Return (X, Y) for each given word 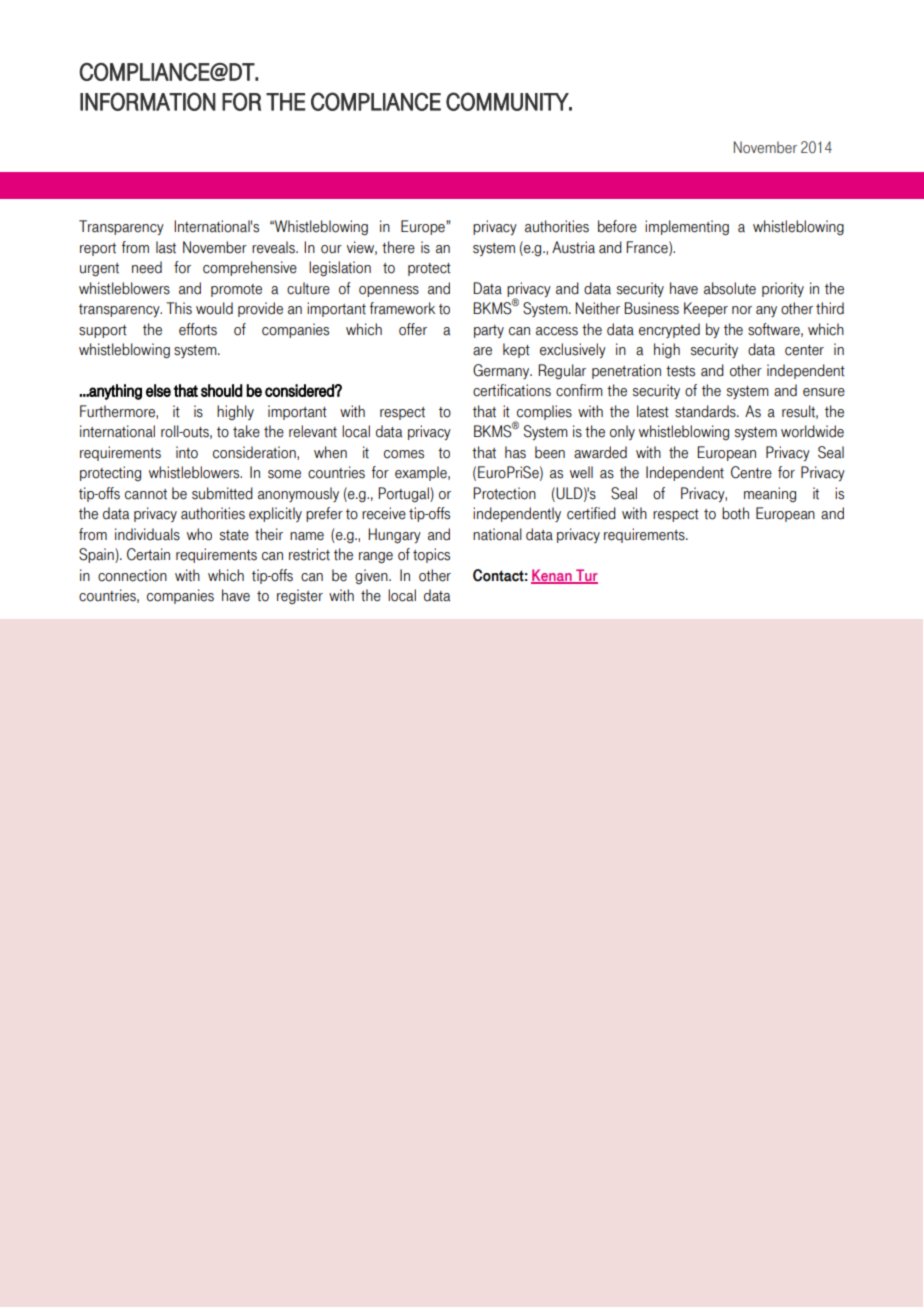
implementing (687, 228)
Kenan (552, 576)
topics (431, 555)
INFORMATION (148, 101)
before (617, 226)
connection (132, 575)
